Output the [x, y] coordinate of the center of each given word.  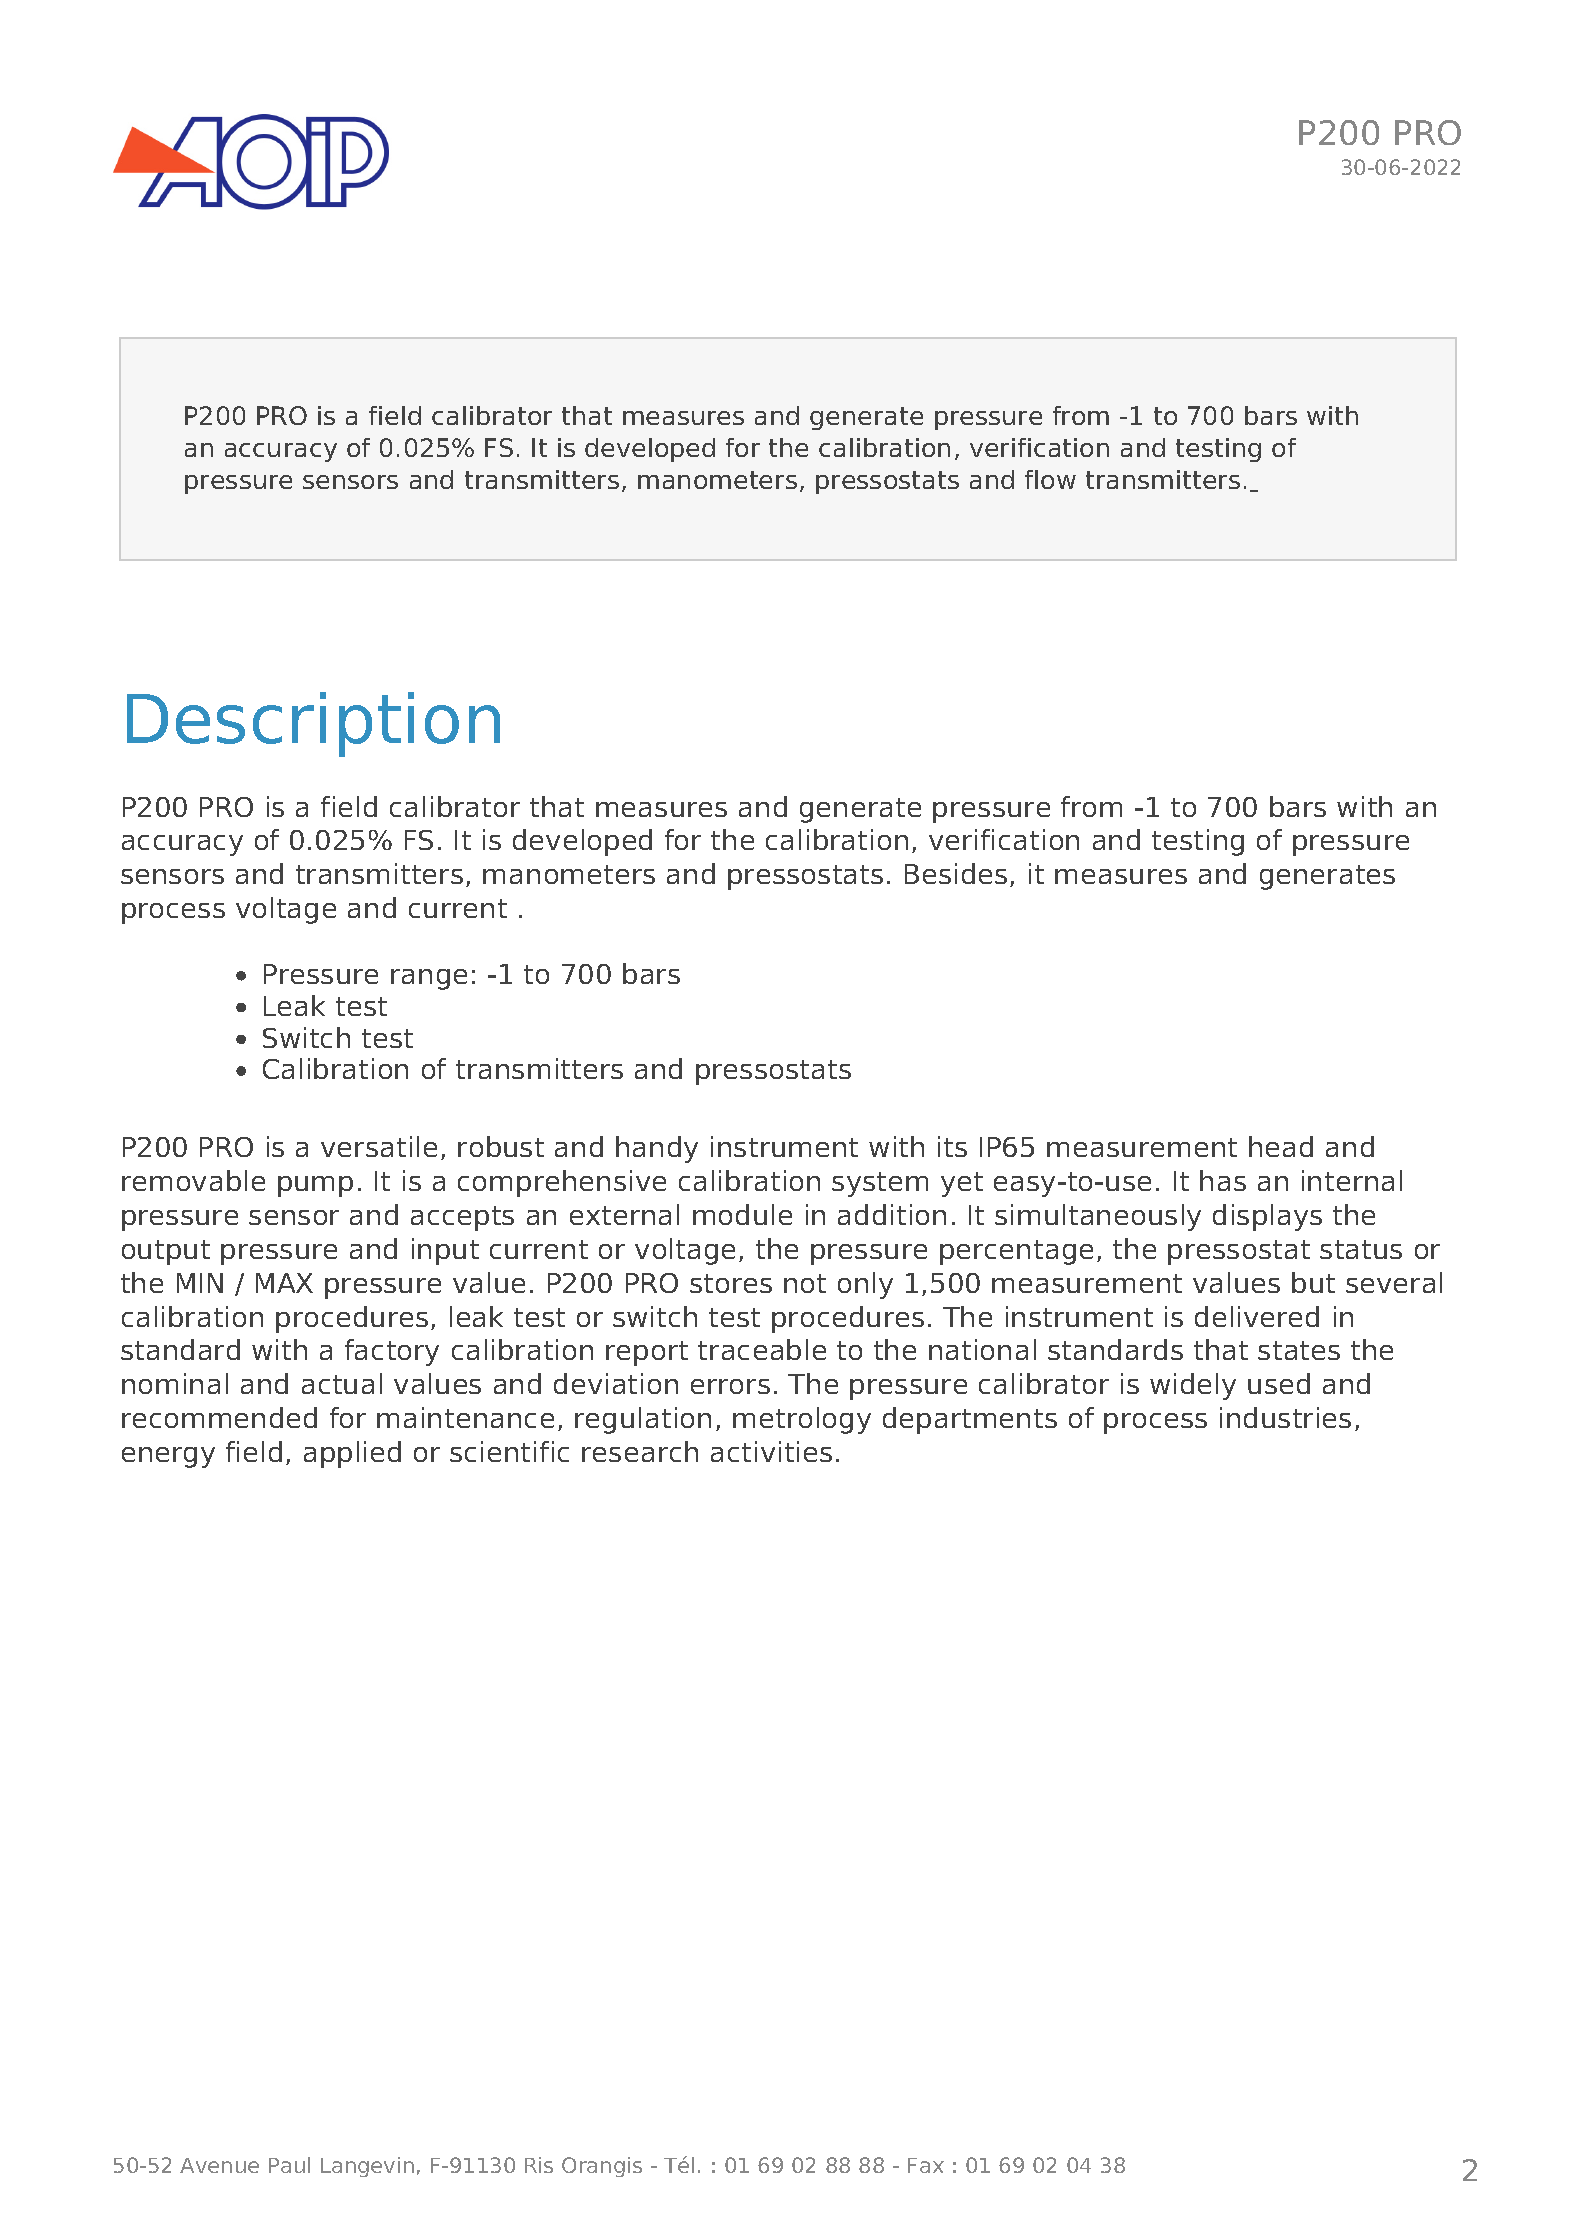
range [429, 979]
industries [1285, 1417]
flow [1050, 479]
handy [657, 1149]
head [1281, 1146]
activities [771, 1451]
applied [352, 1454]
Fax [926, 2165]
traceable [762, 1349]
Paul [289, 2165]
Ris [539, 2165]
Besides [956, 873]
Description [313, 724]
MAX [284, 1283]
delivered [1257, 1316]
